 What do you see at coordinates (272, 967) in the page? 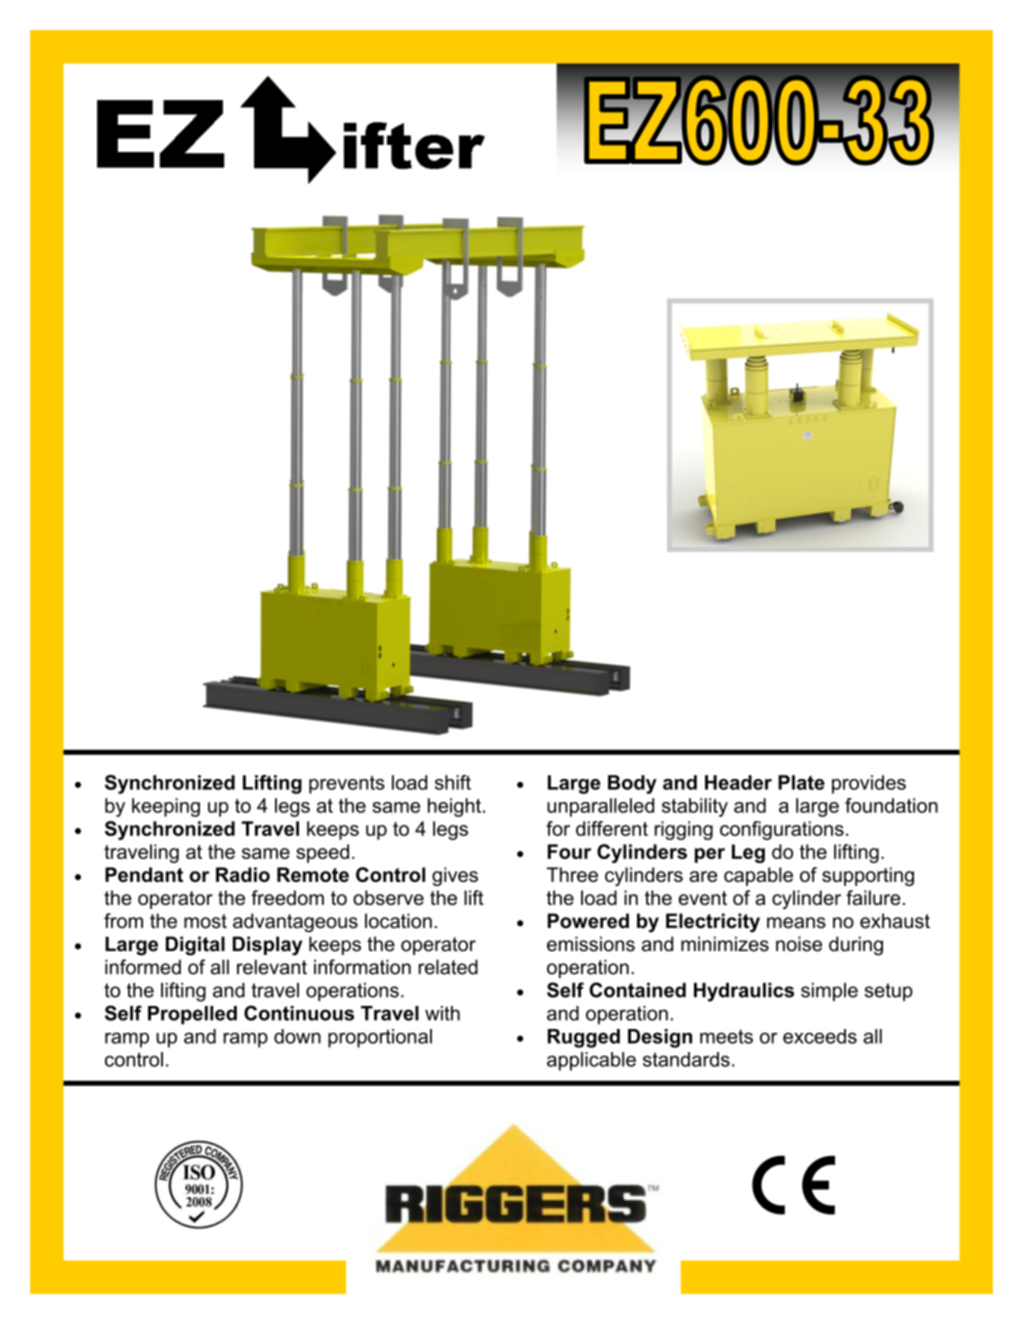
I see `relevant` at bounding box center [272, 967].
